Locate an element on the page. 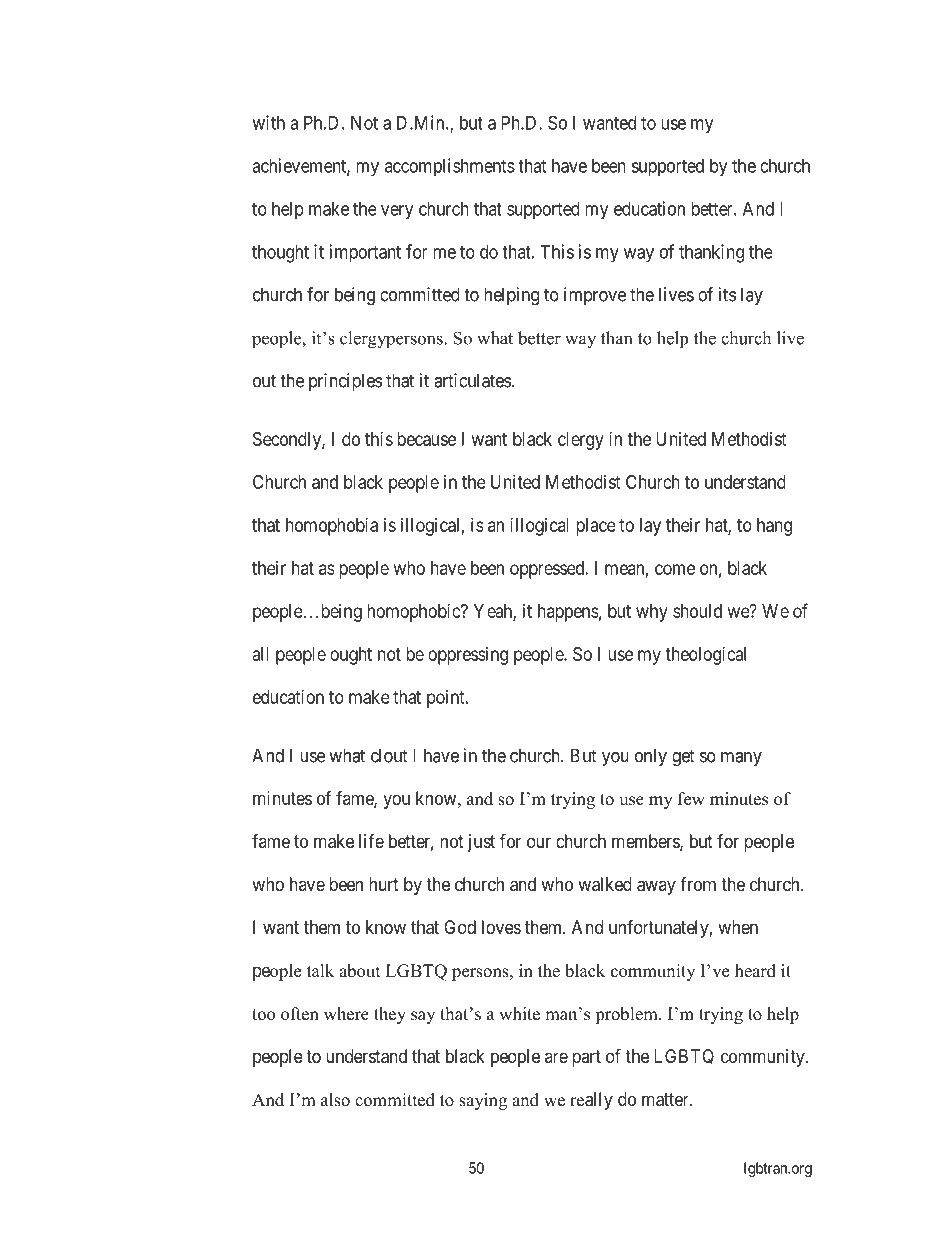 The image size is (952, 1233). oppressed is located at coordinates (548, 570).
